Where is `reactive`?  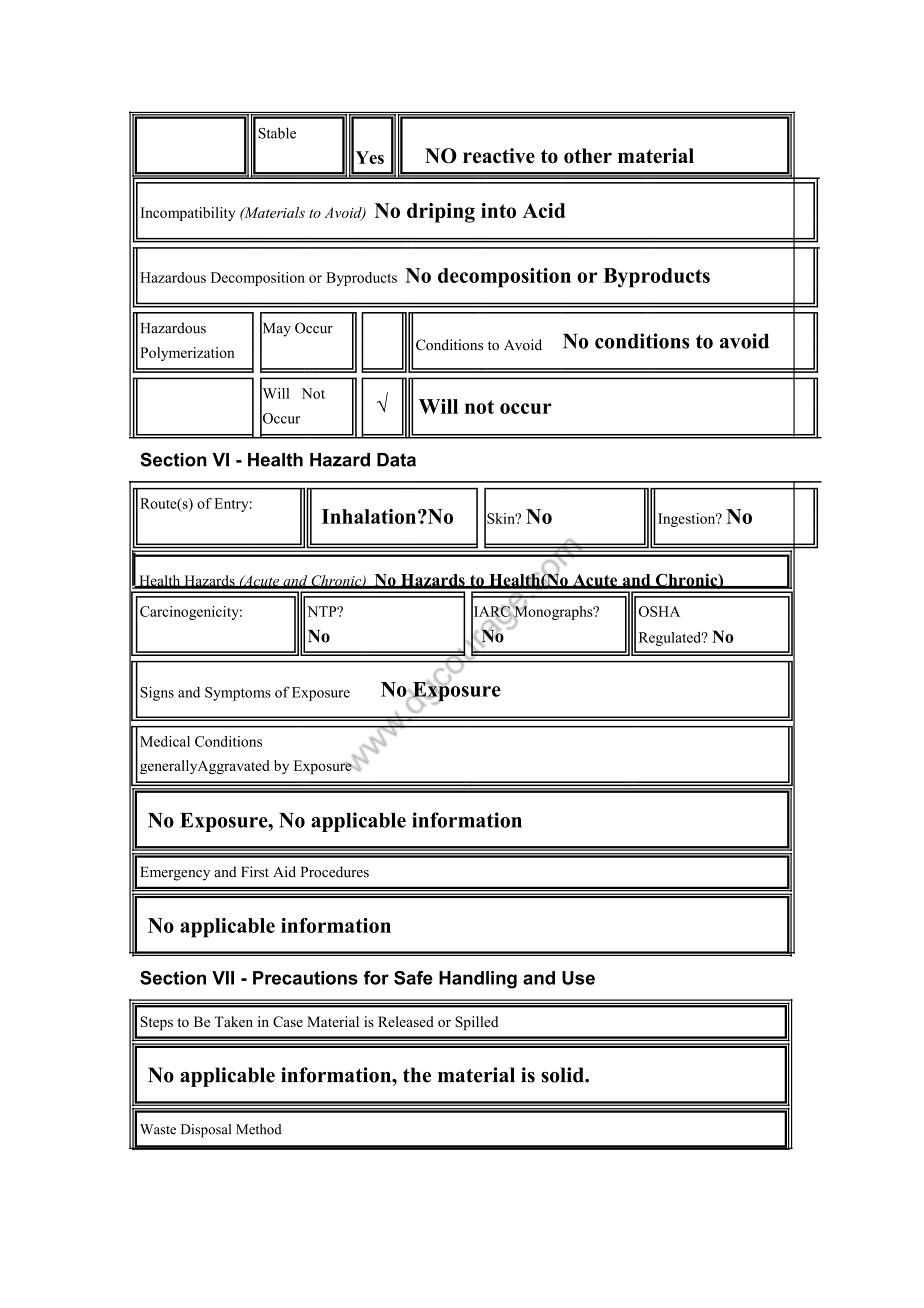 reactive is located at coordinates (499, 156).
